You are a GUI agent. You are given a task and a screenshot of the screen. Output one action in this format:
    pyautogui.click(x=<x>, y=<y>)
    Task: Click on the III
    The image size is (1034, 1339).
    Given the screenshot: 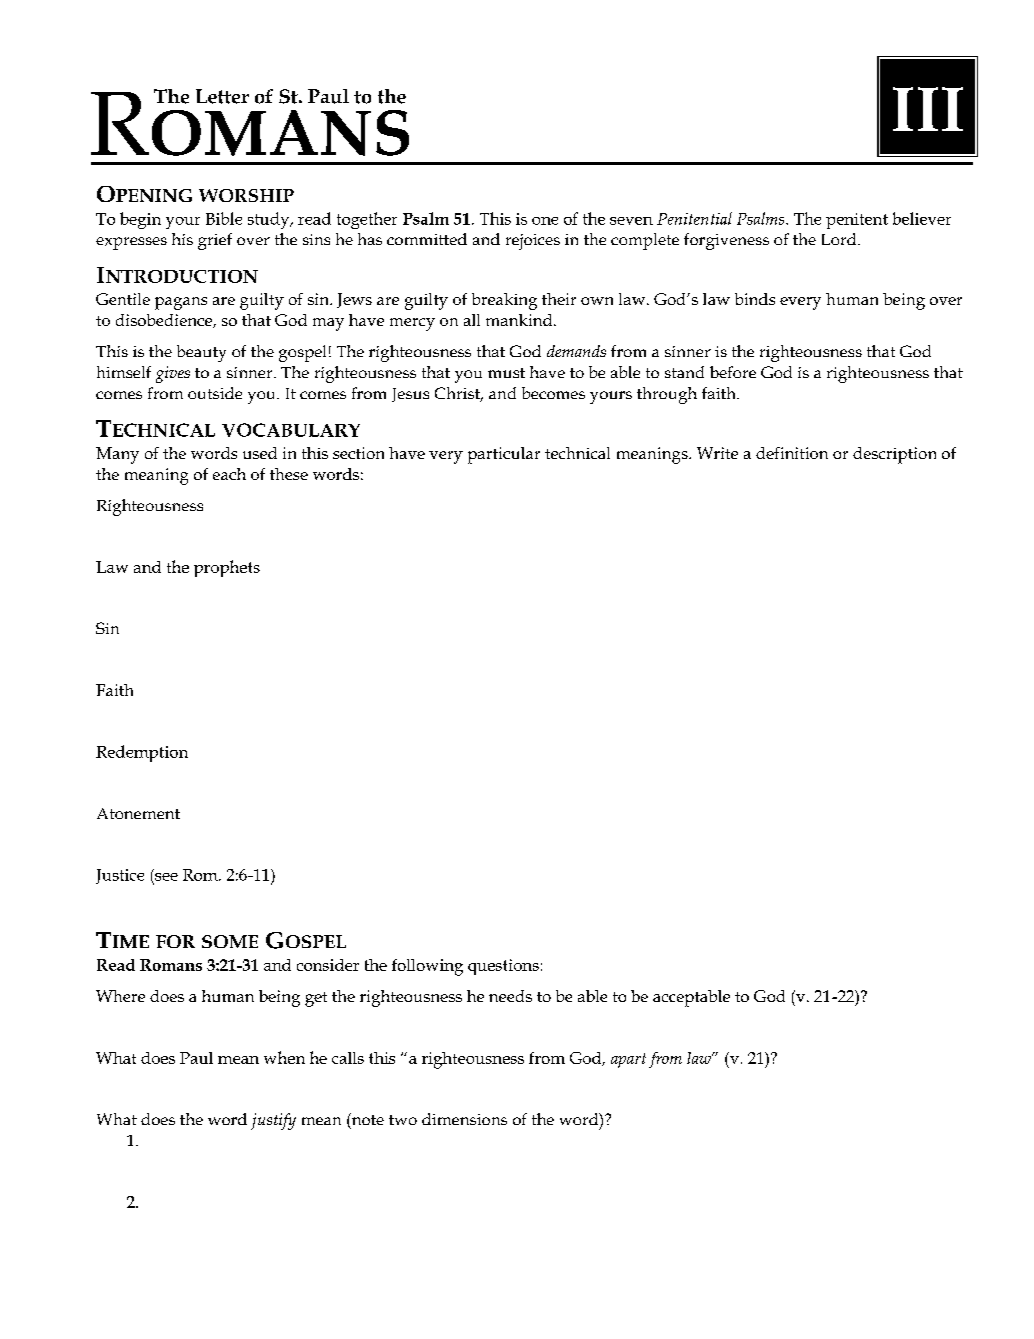 What is the action you would take?
    pyautogui.click(x=928, y=109)
